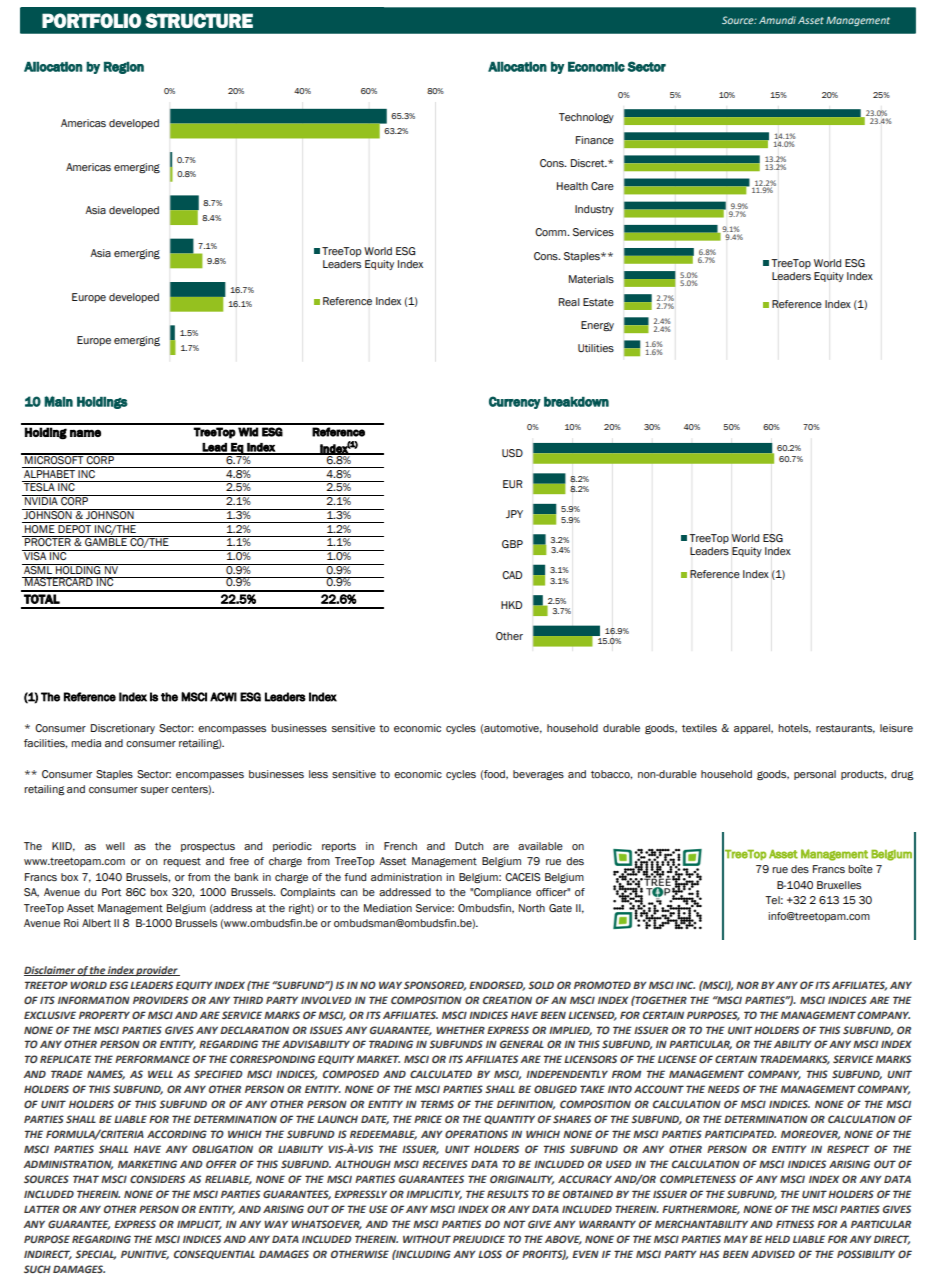  Describe the element at coordinates (86, 1179) in the screenshot. I see `THAT` at that location.
